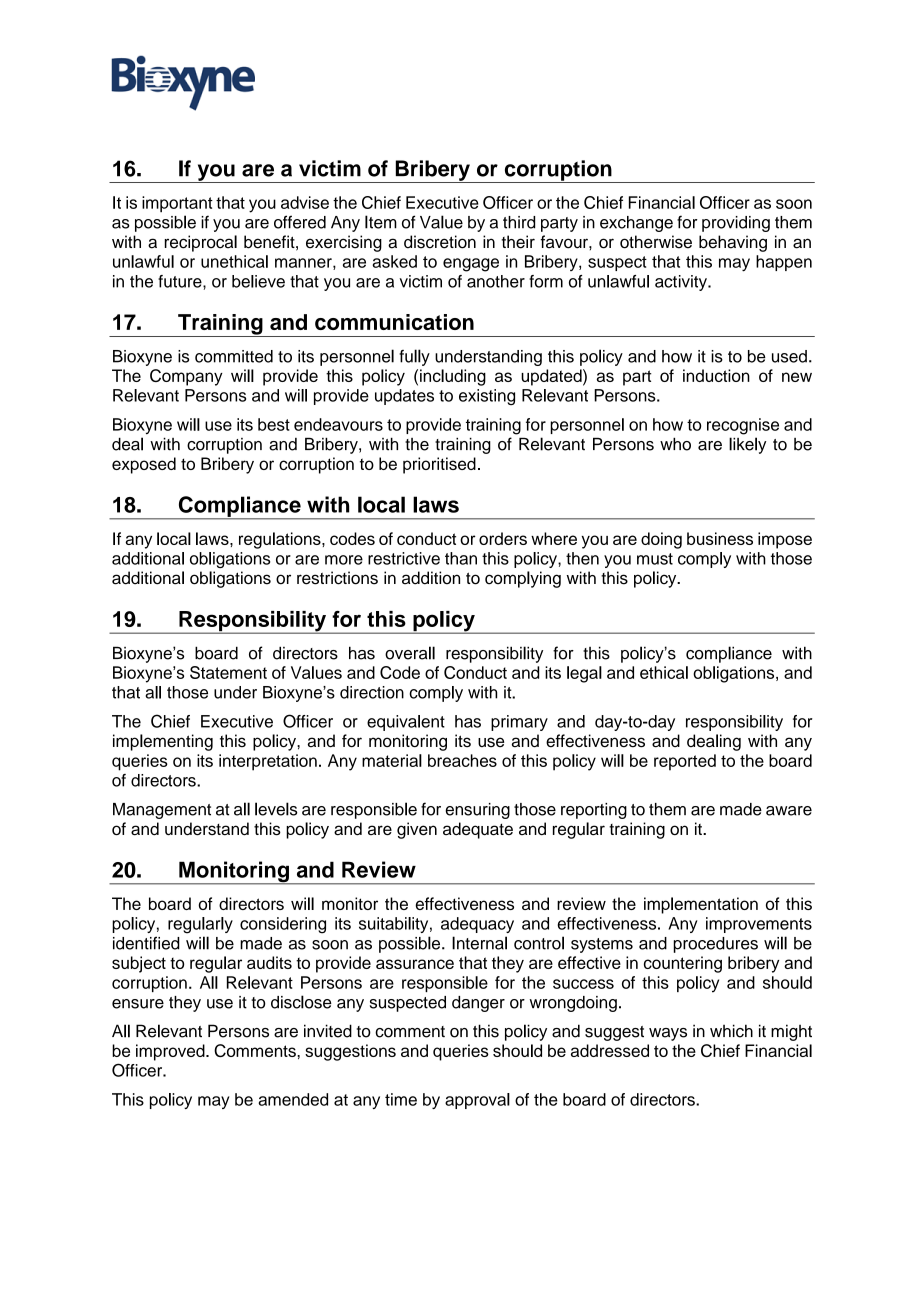 The height and width of the screenshot is (1308, 924). I want to click on reciprocal, so click(201, 243).
